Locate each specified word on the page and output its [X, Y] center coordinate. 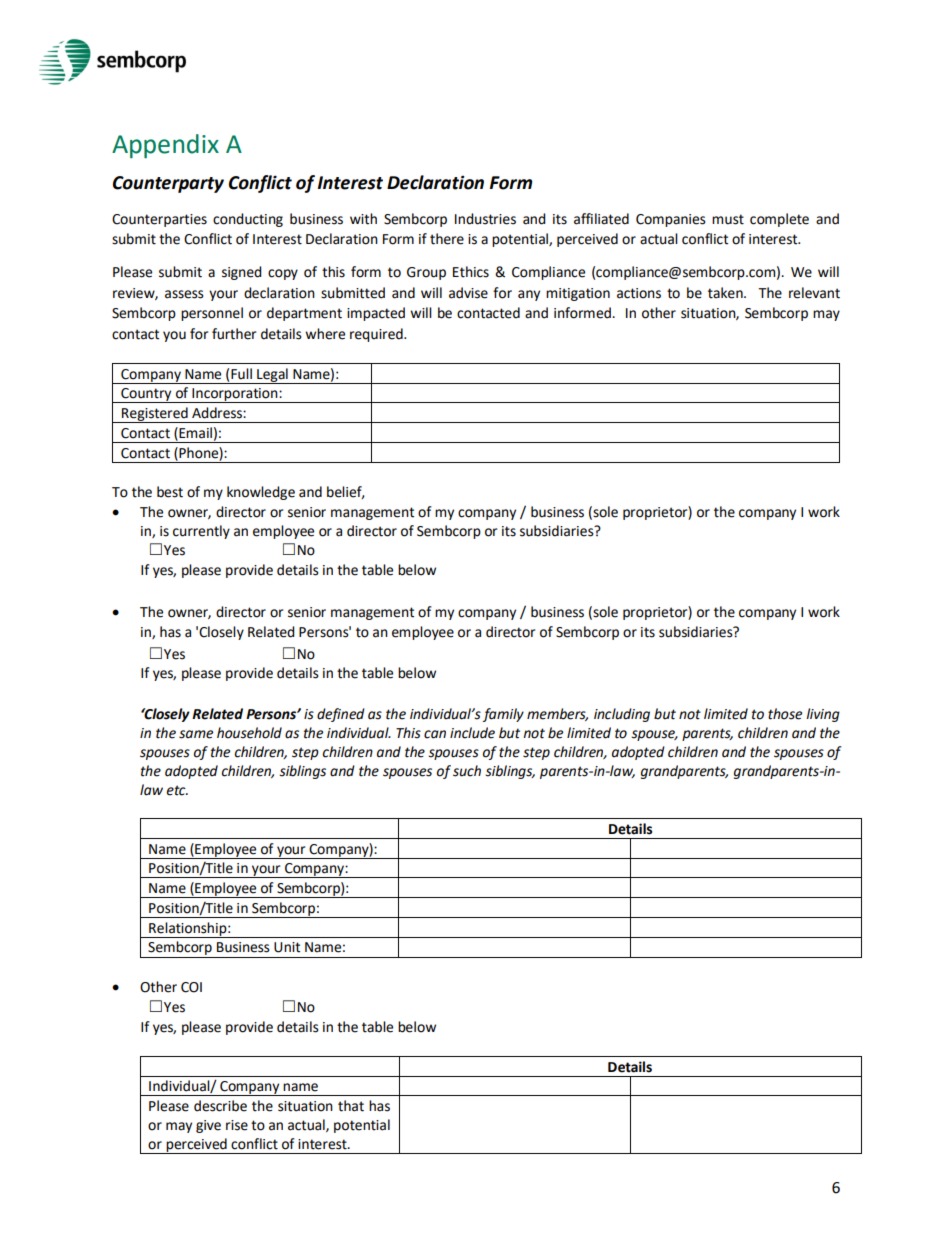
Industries [485, 219]
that [351, 1106]
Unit [287, 947]
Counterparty [168, 184]
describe [220, 1106]
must [728, 219]
